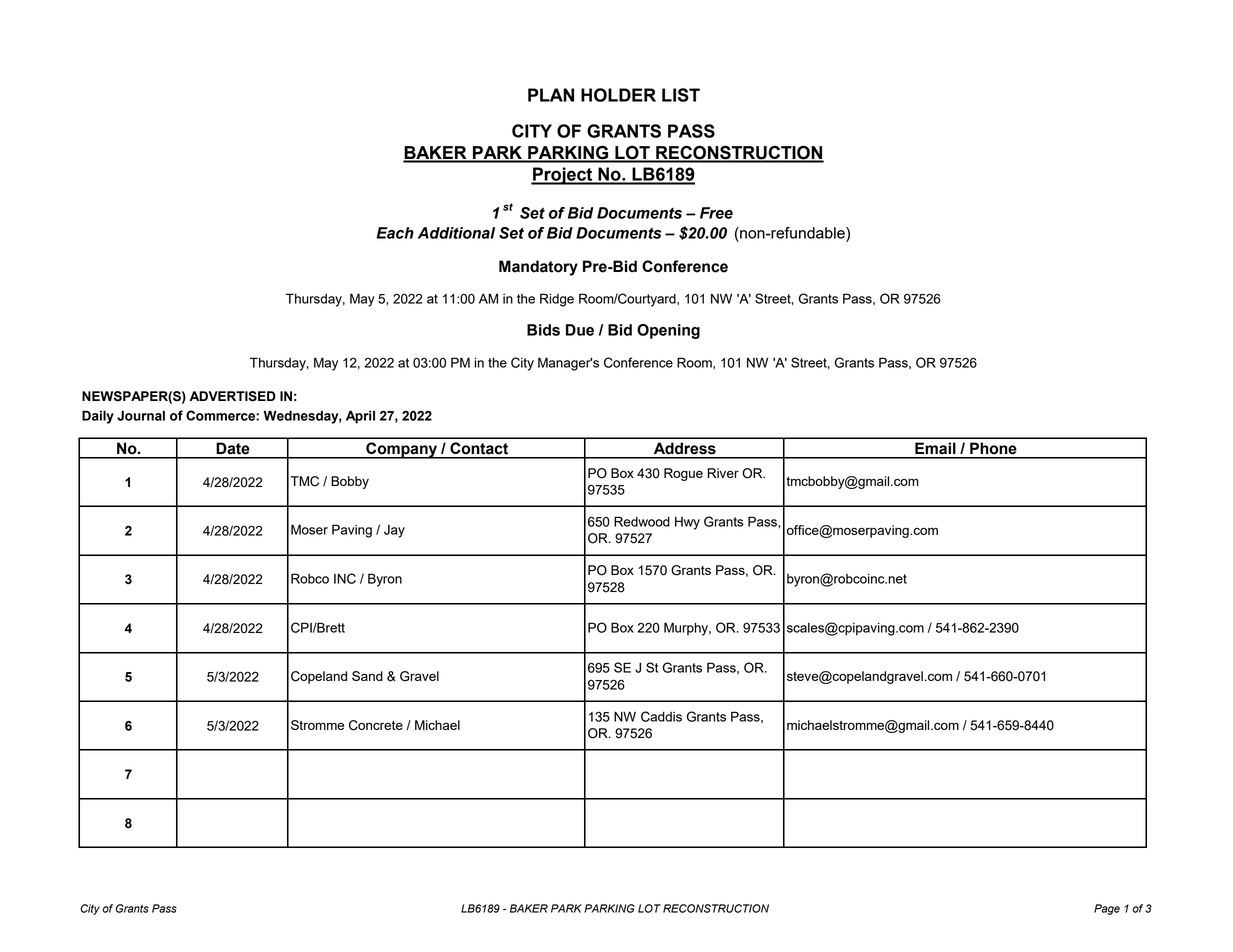 This screenshot has height=952, width=1233. What do you see at coordinates (376, 725) in the screenshot?
I see `Concrete` at bounding box center [376, 725].
